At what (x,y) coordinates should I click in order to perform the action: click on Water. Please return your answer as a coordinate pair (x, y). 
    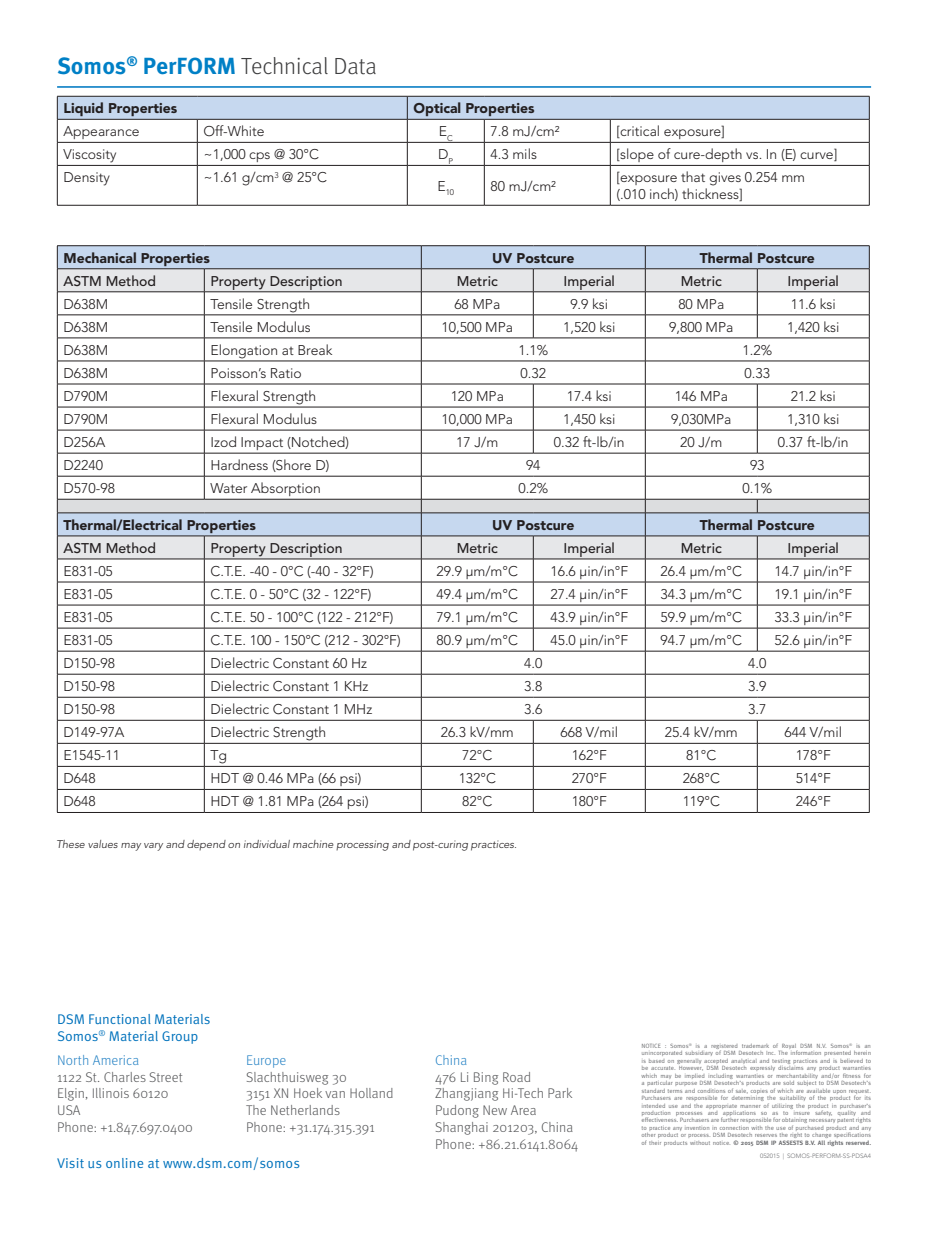
    Looking at the image, I should click on (228, 488).
